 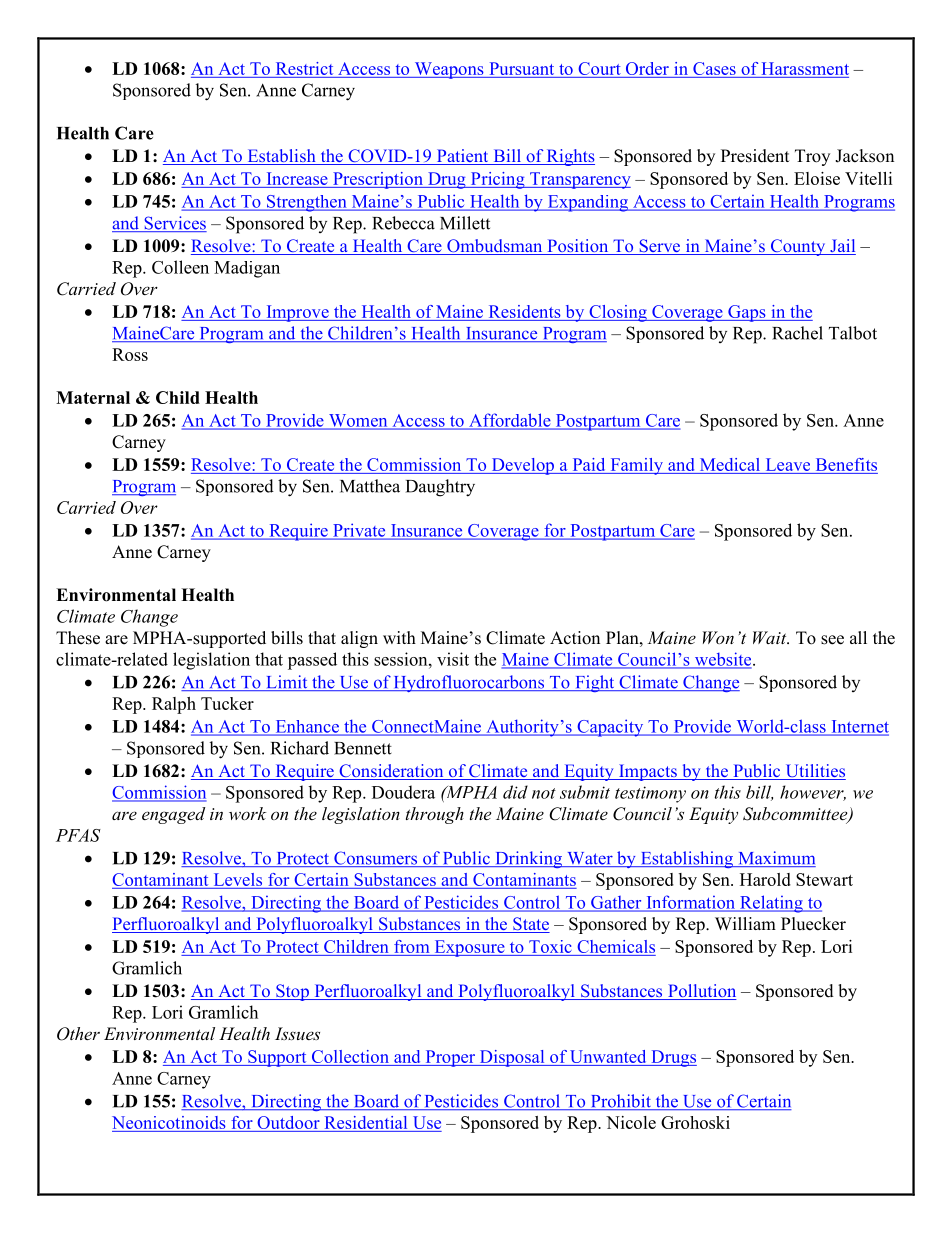 What do you see at coordinates (93, 397) in the document?
I see `Maternal` at bounding box center [93, 397].
